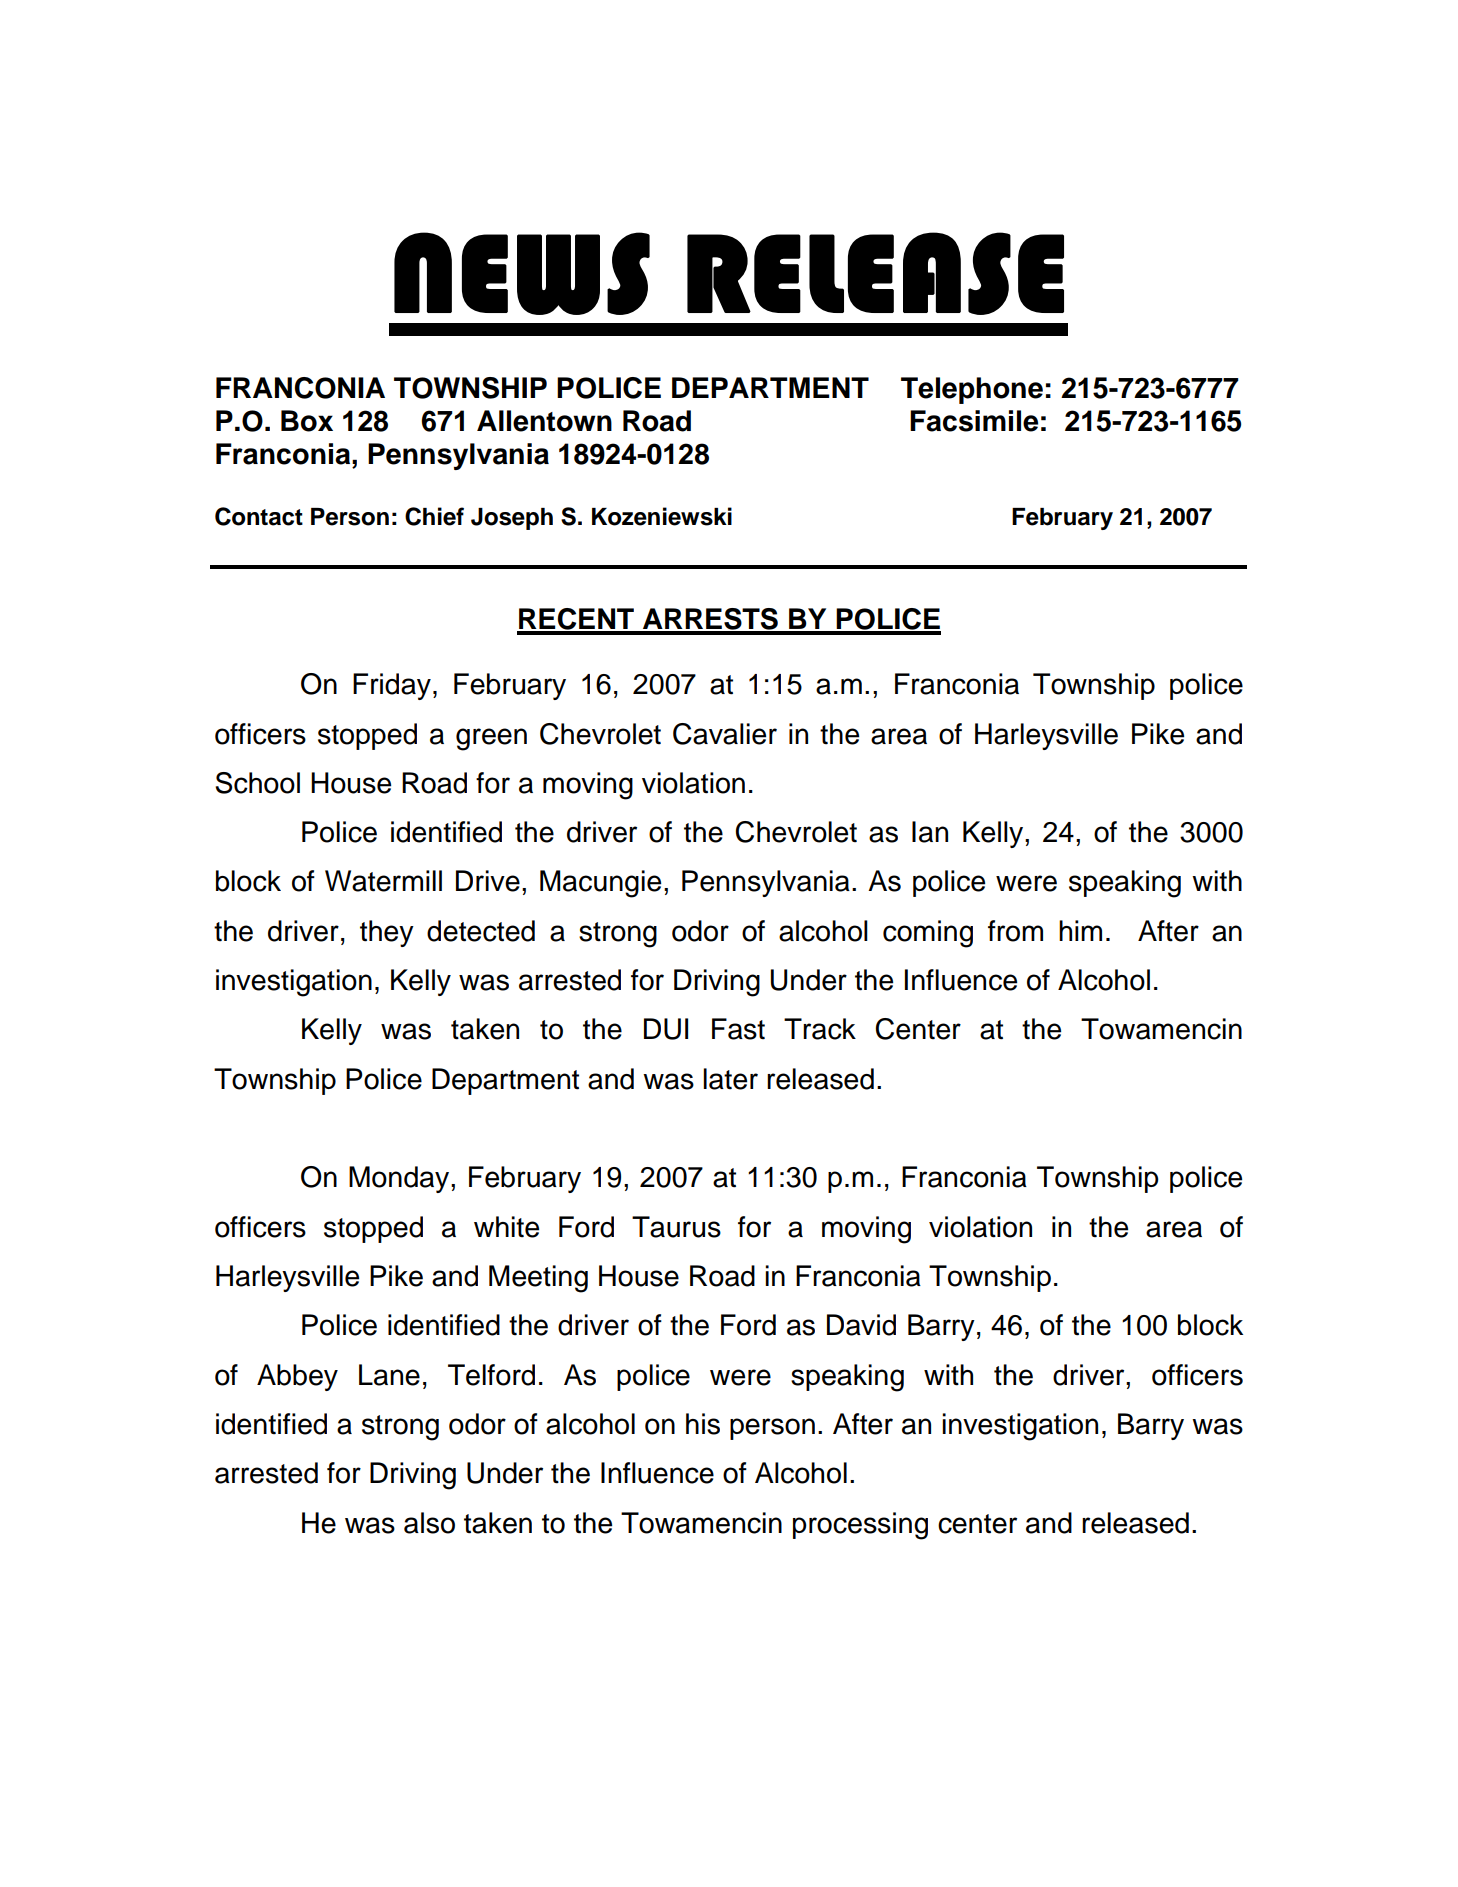  Describe the element at coordinates (676, 1227) in the document. I see `Taurus` at that location.
